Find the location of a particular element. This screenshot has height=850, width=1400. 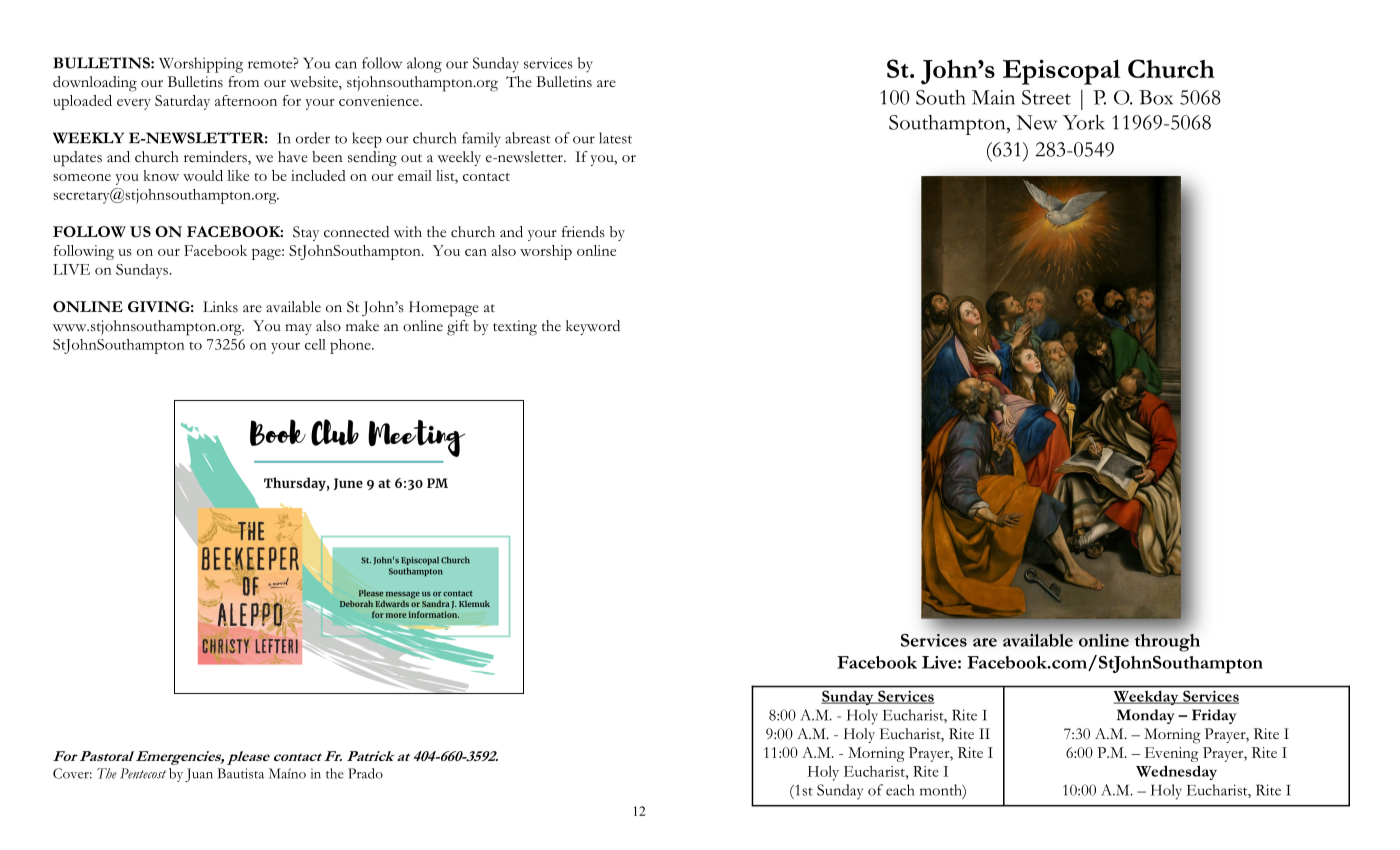

from is located at coordinates (243, 82).
